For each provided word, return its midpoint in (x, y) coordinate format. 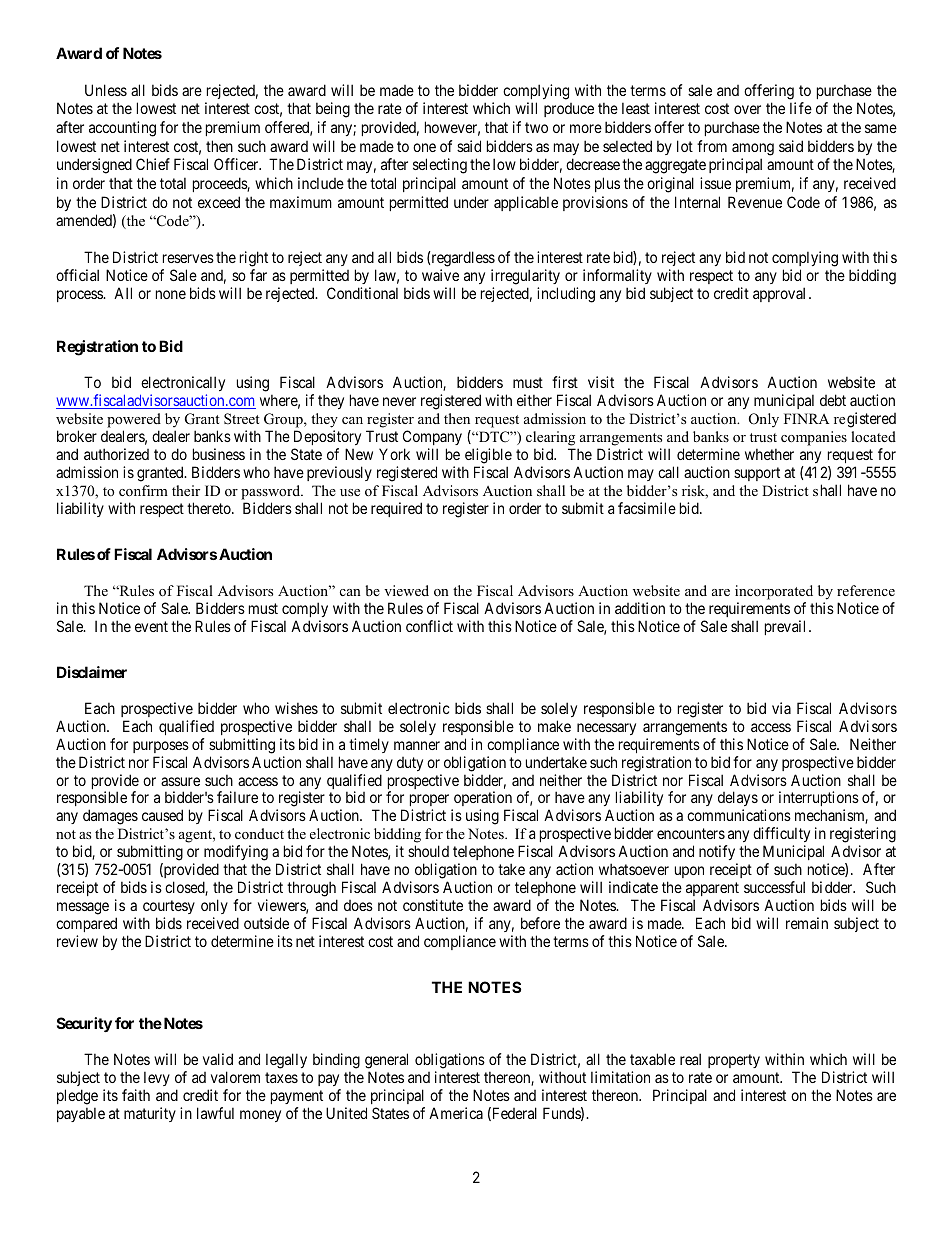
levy (157, 1078)
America (456, 1113)
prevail (785, 627)
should (428, 851)
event (151, 626)
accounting (122, 129)
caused (162, 815)
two (536, 127)
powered (134, 420)
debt (833, 400)
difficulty (781, 836)
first (565, 382)
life (801, 108)
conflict (429, 626)
